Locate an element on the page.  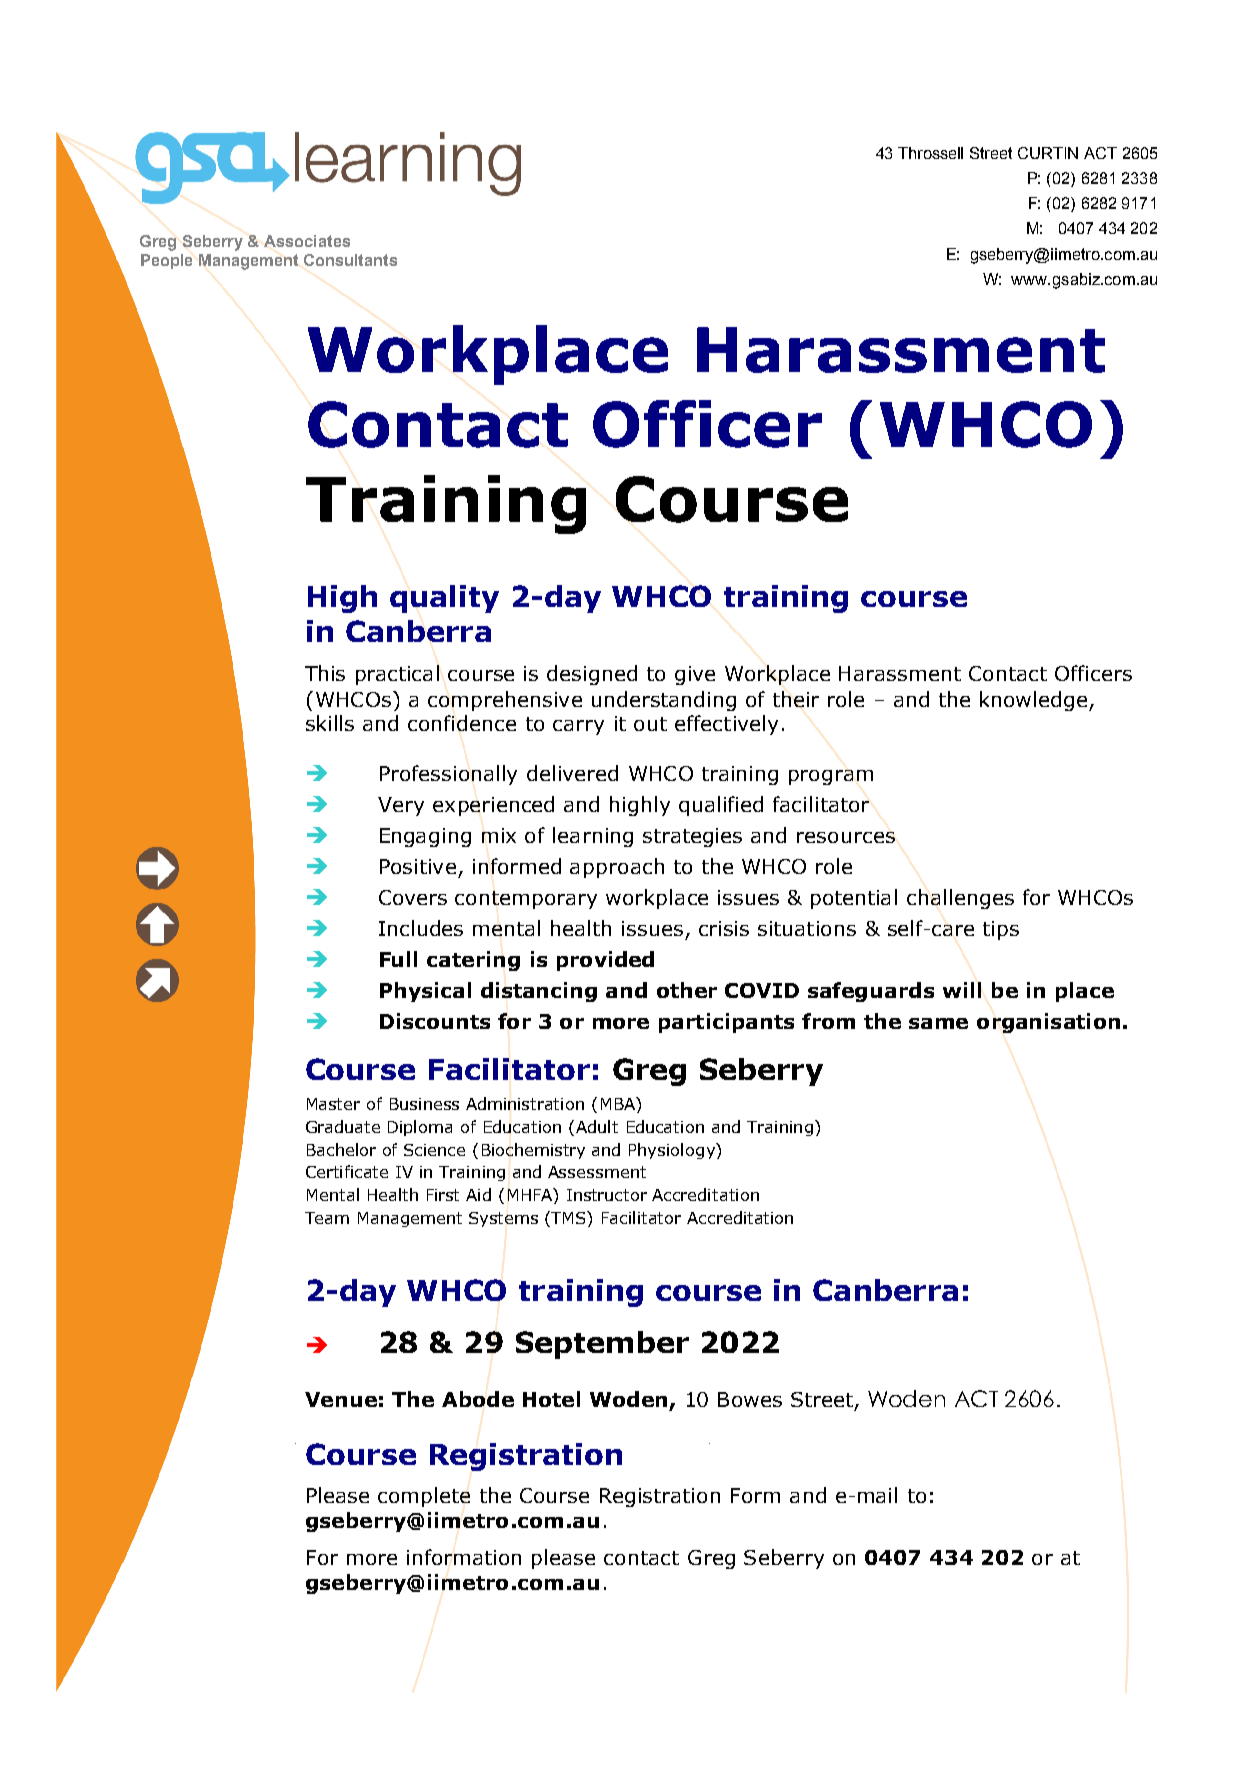
resources is located at coordinates (846, 837).
